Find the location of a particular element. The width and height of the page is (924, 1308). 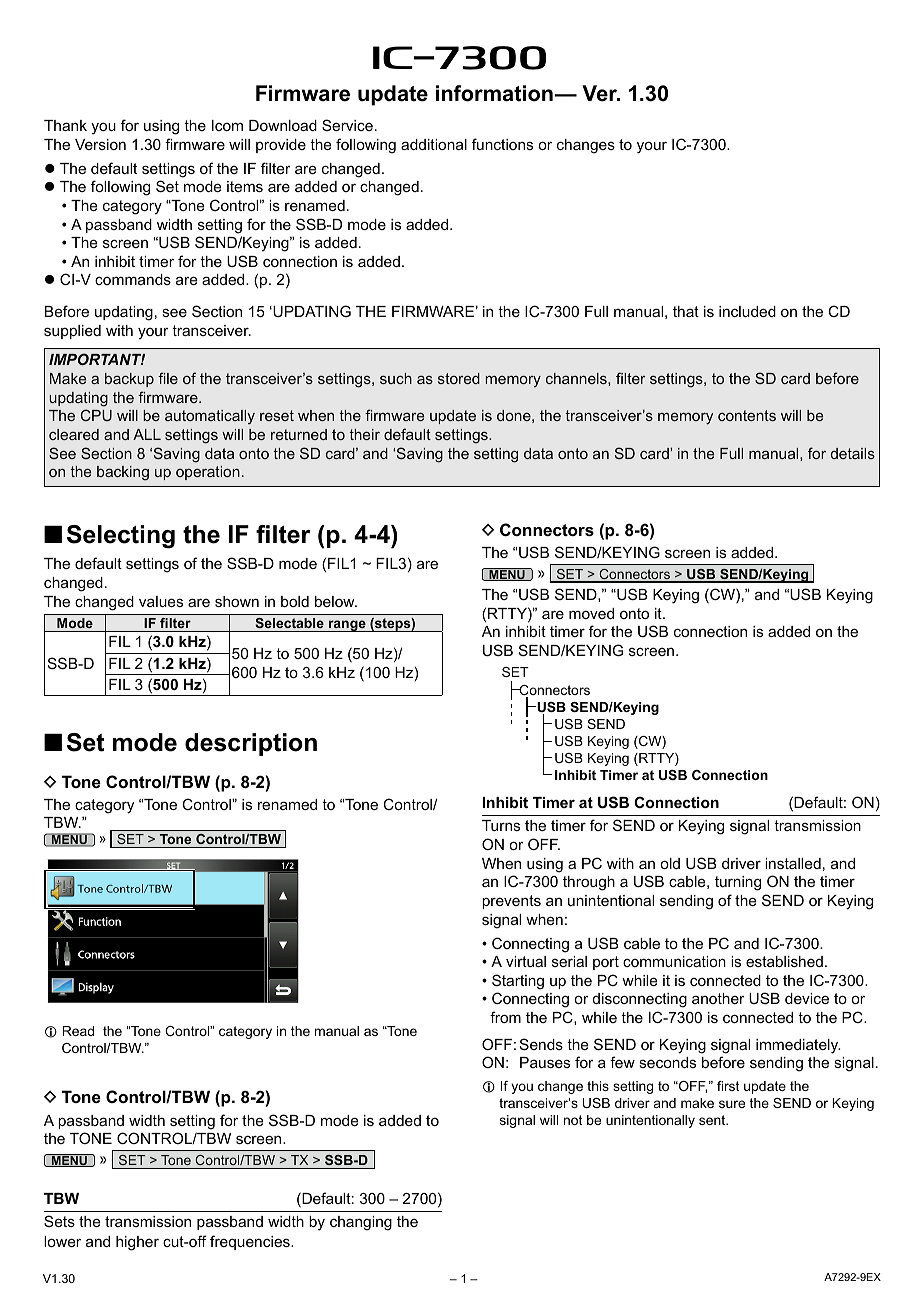

changing is located at coordinates (361, 1223).
